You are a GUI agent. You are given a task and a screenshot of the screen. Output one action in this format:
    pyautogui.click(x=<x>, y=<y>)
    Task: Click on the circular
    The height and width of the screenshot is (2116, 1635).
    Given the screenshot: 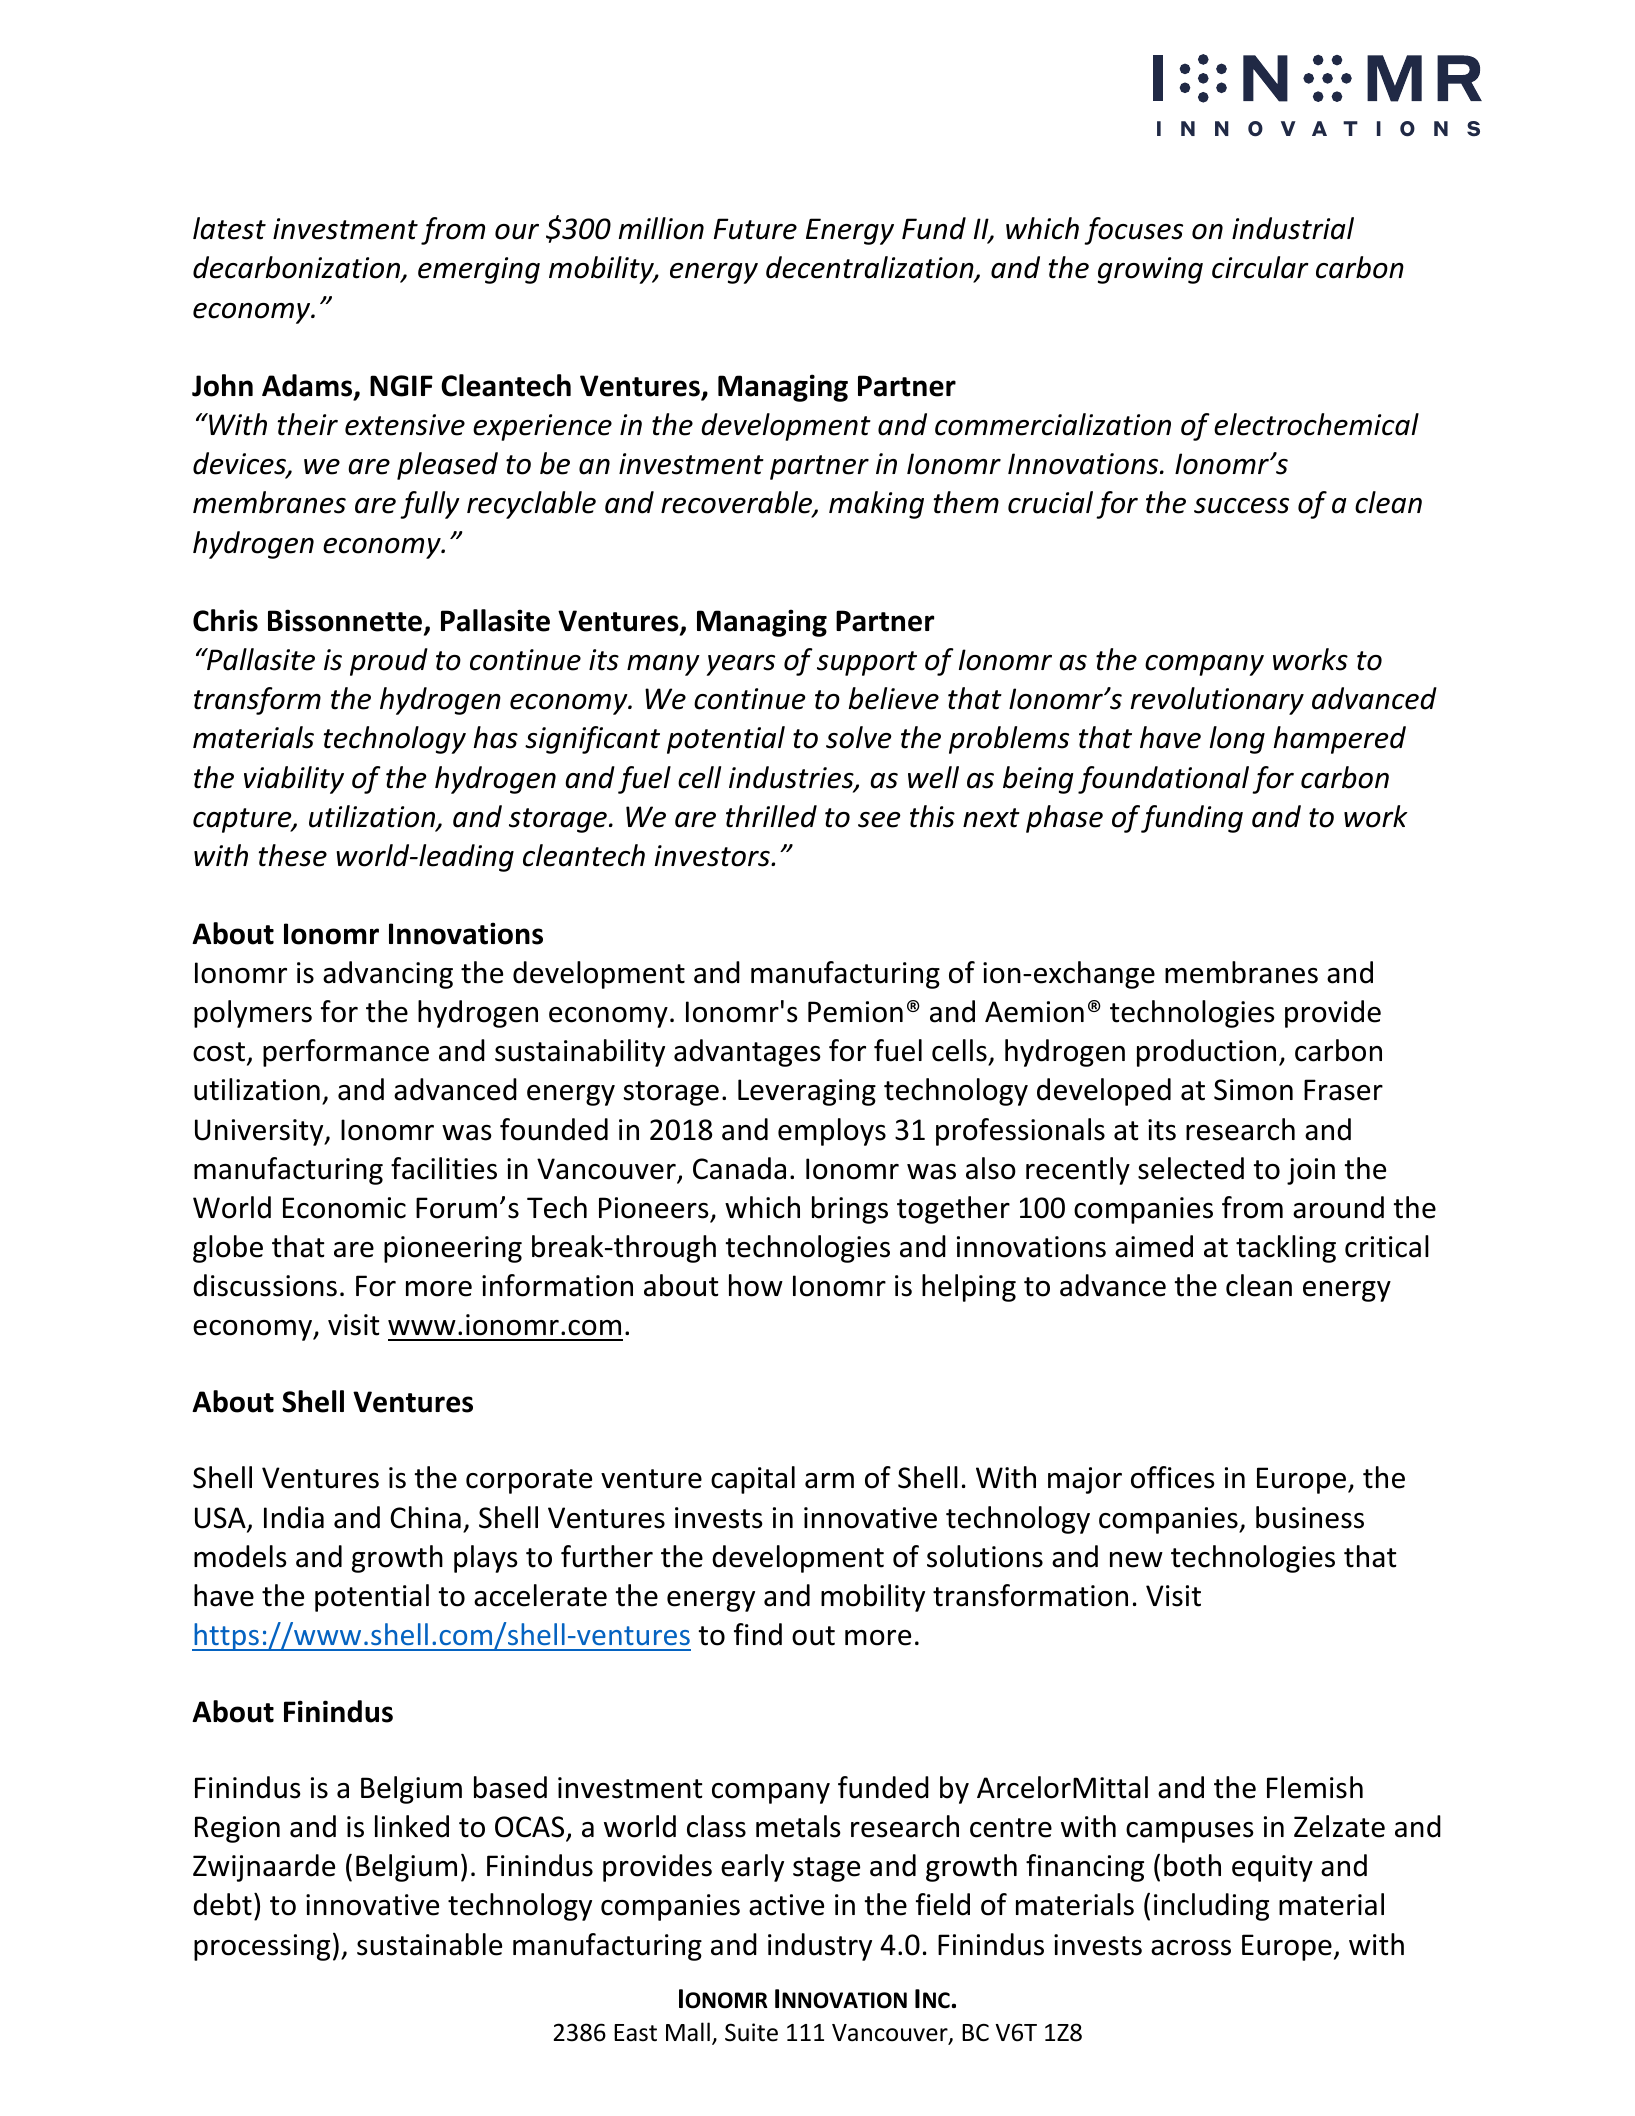 What is the action you would take?
    pyautogui.click(x=1260, y=267)
